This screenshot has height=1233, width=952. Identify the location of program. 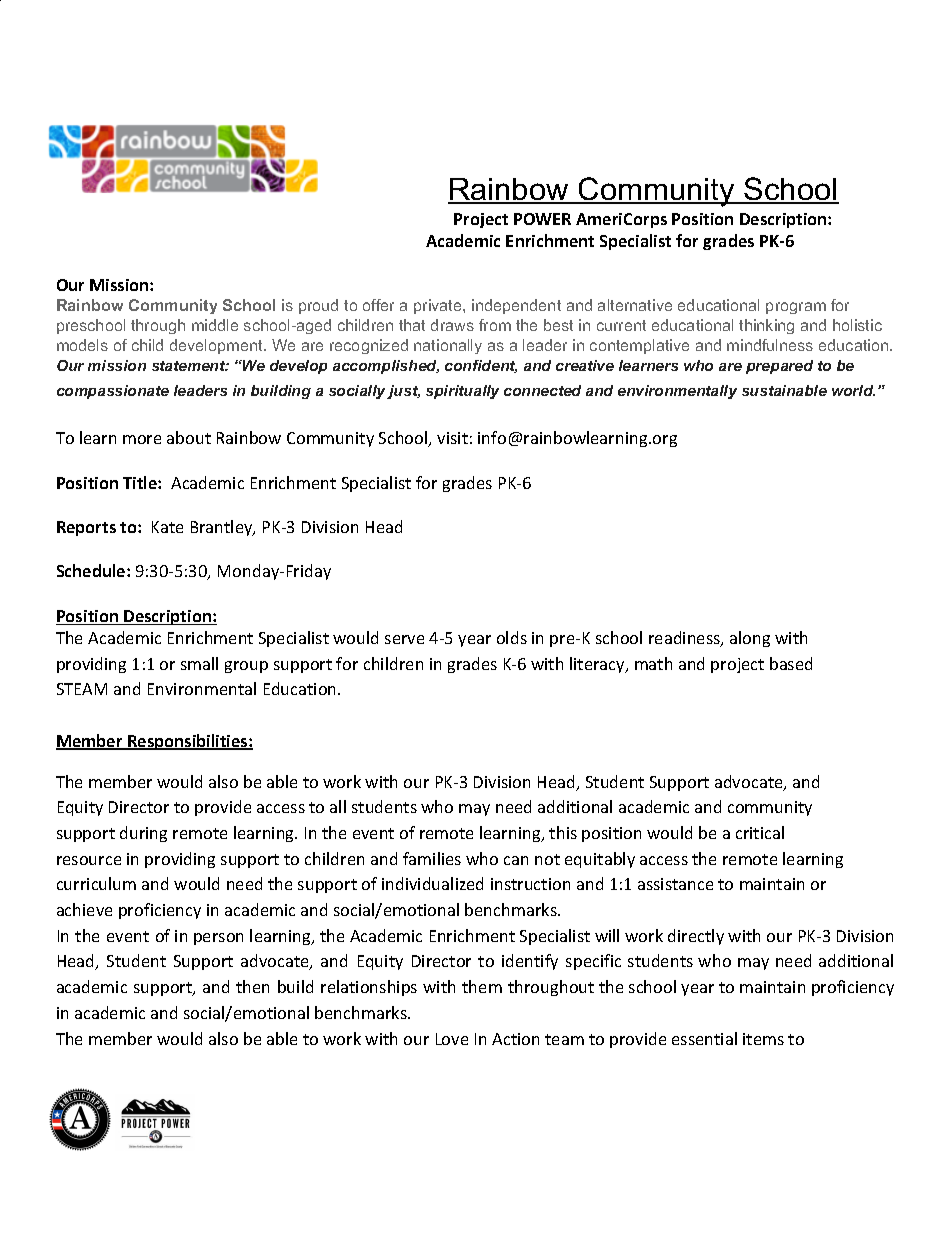
(796, 308).
